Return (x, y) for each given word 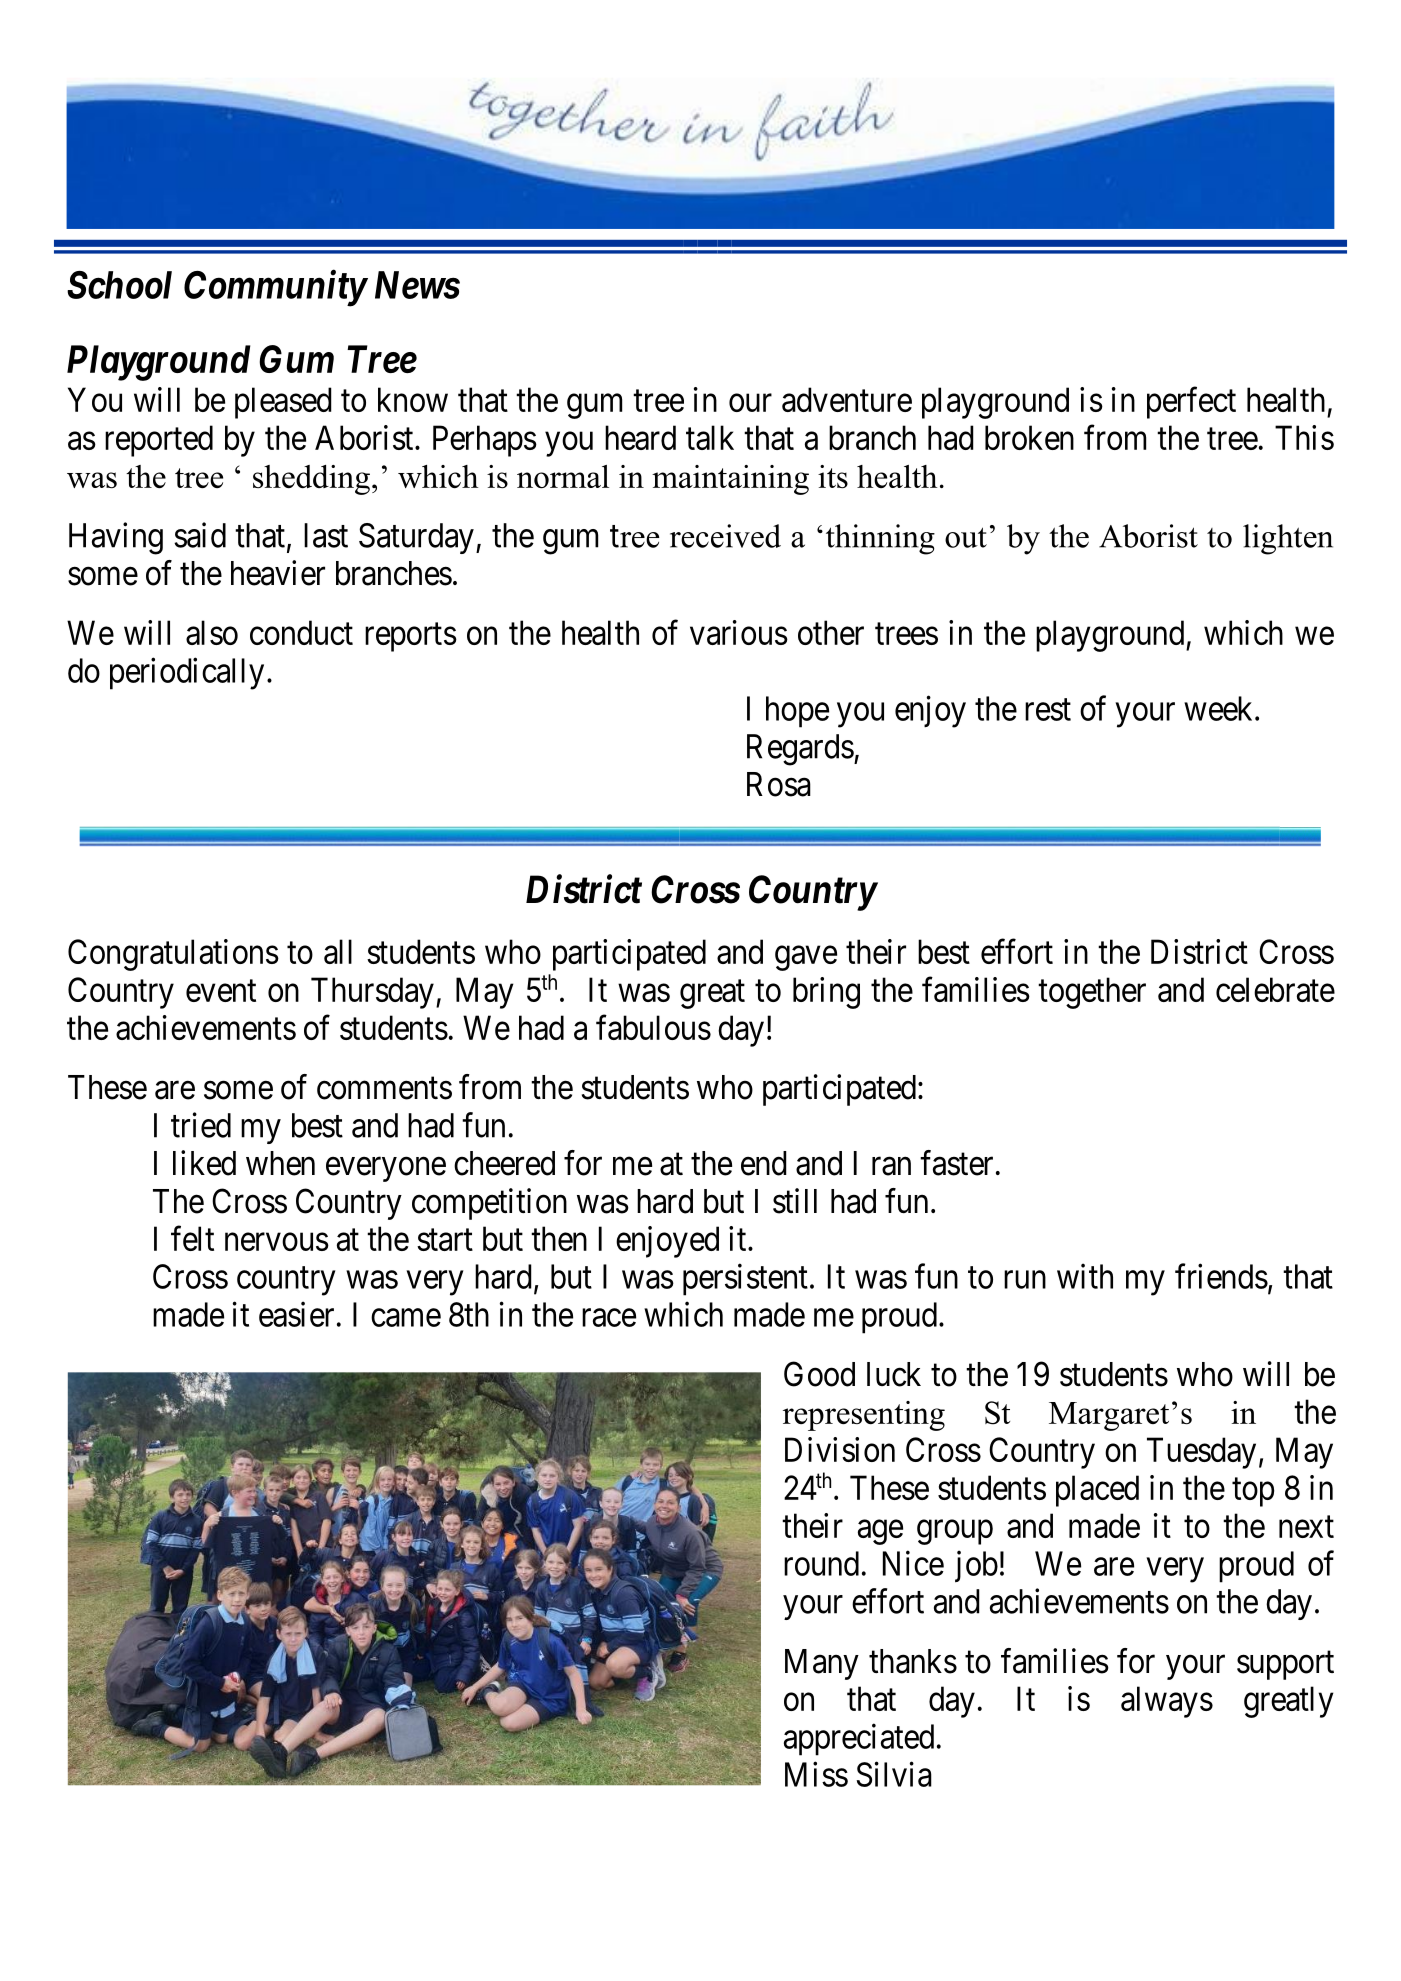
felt (192, 1238)
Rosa (779, 784)
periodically (187, 674)
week (1220, 708)
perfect (1191, 403)
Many (822, 1664)
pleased (283, 403)
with (1085, 1276)
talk (710, 437)
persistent (745, 1280)
